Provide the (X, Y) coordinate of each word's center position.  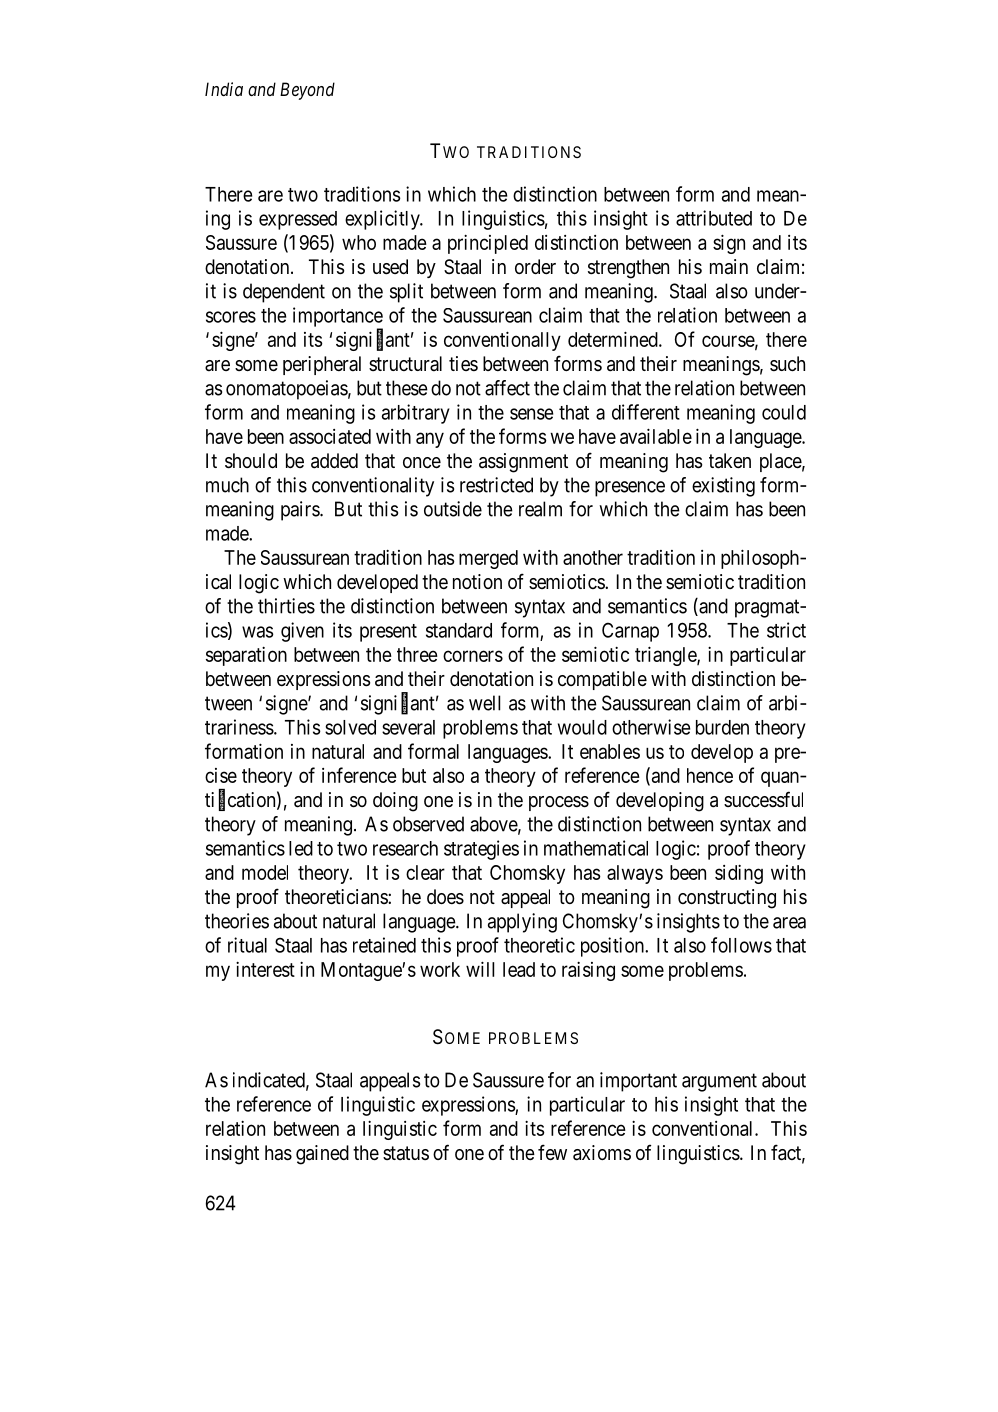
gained (322, 1155)
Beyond (307, 91)
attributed (714, 218)
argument (719, 1082)
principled (488, 244)
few (552, 1152)
